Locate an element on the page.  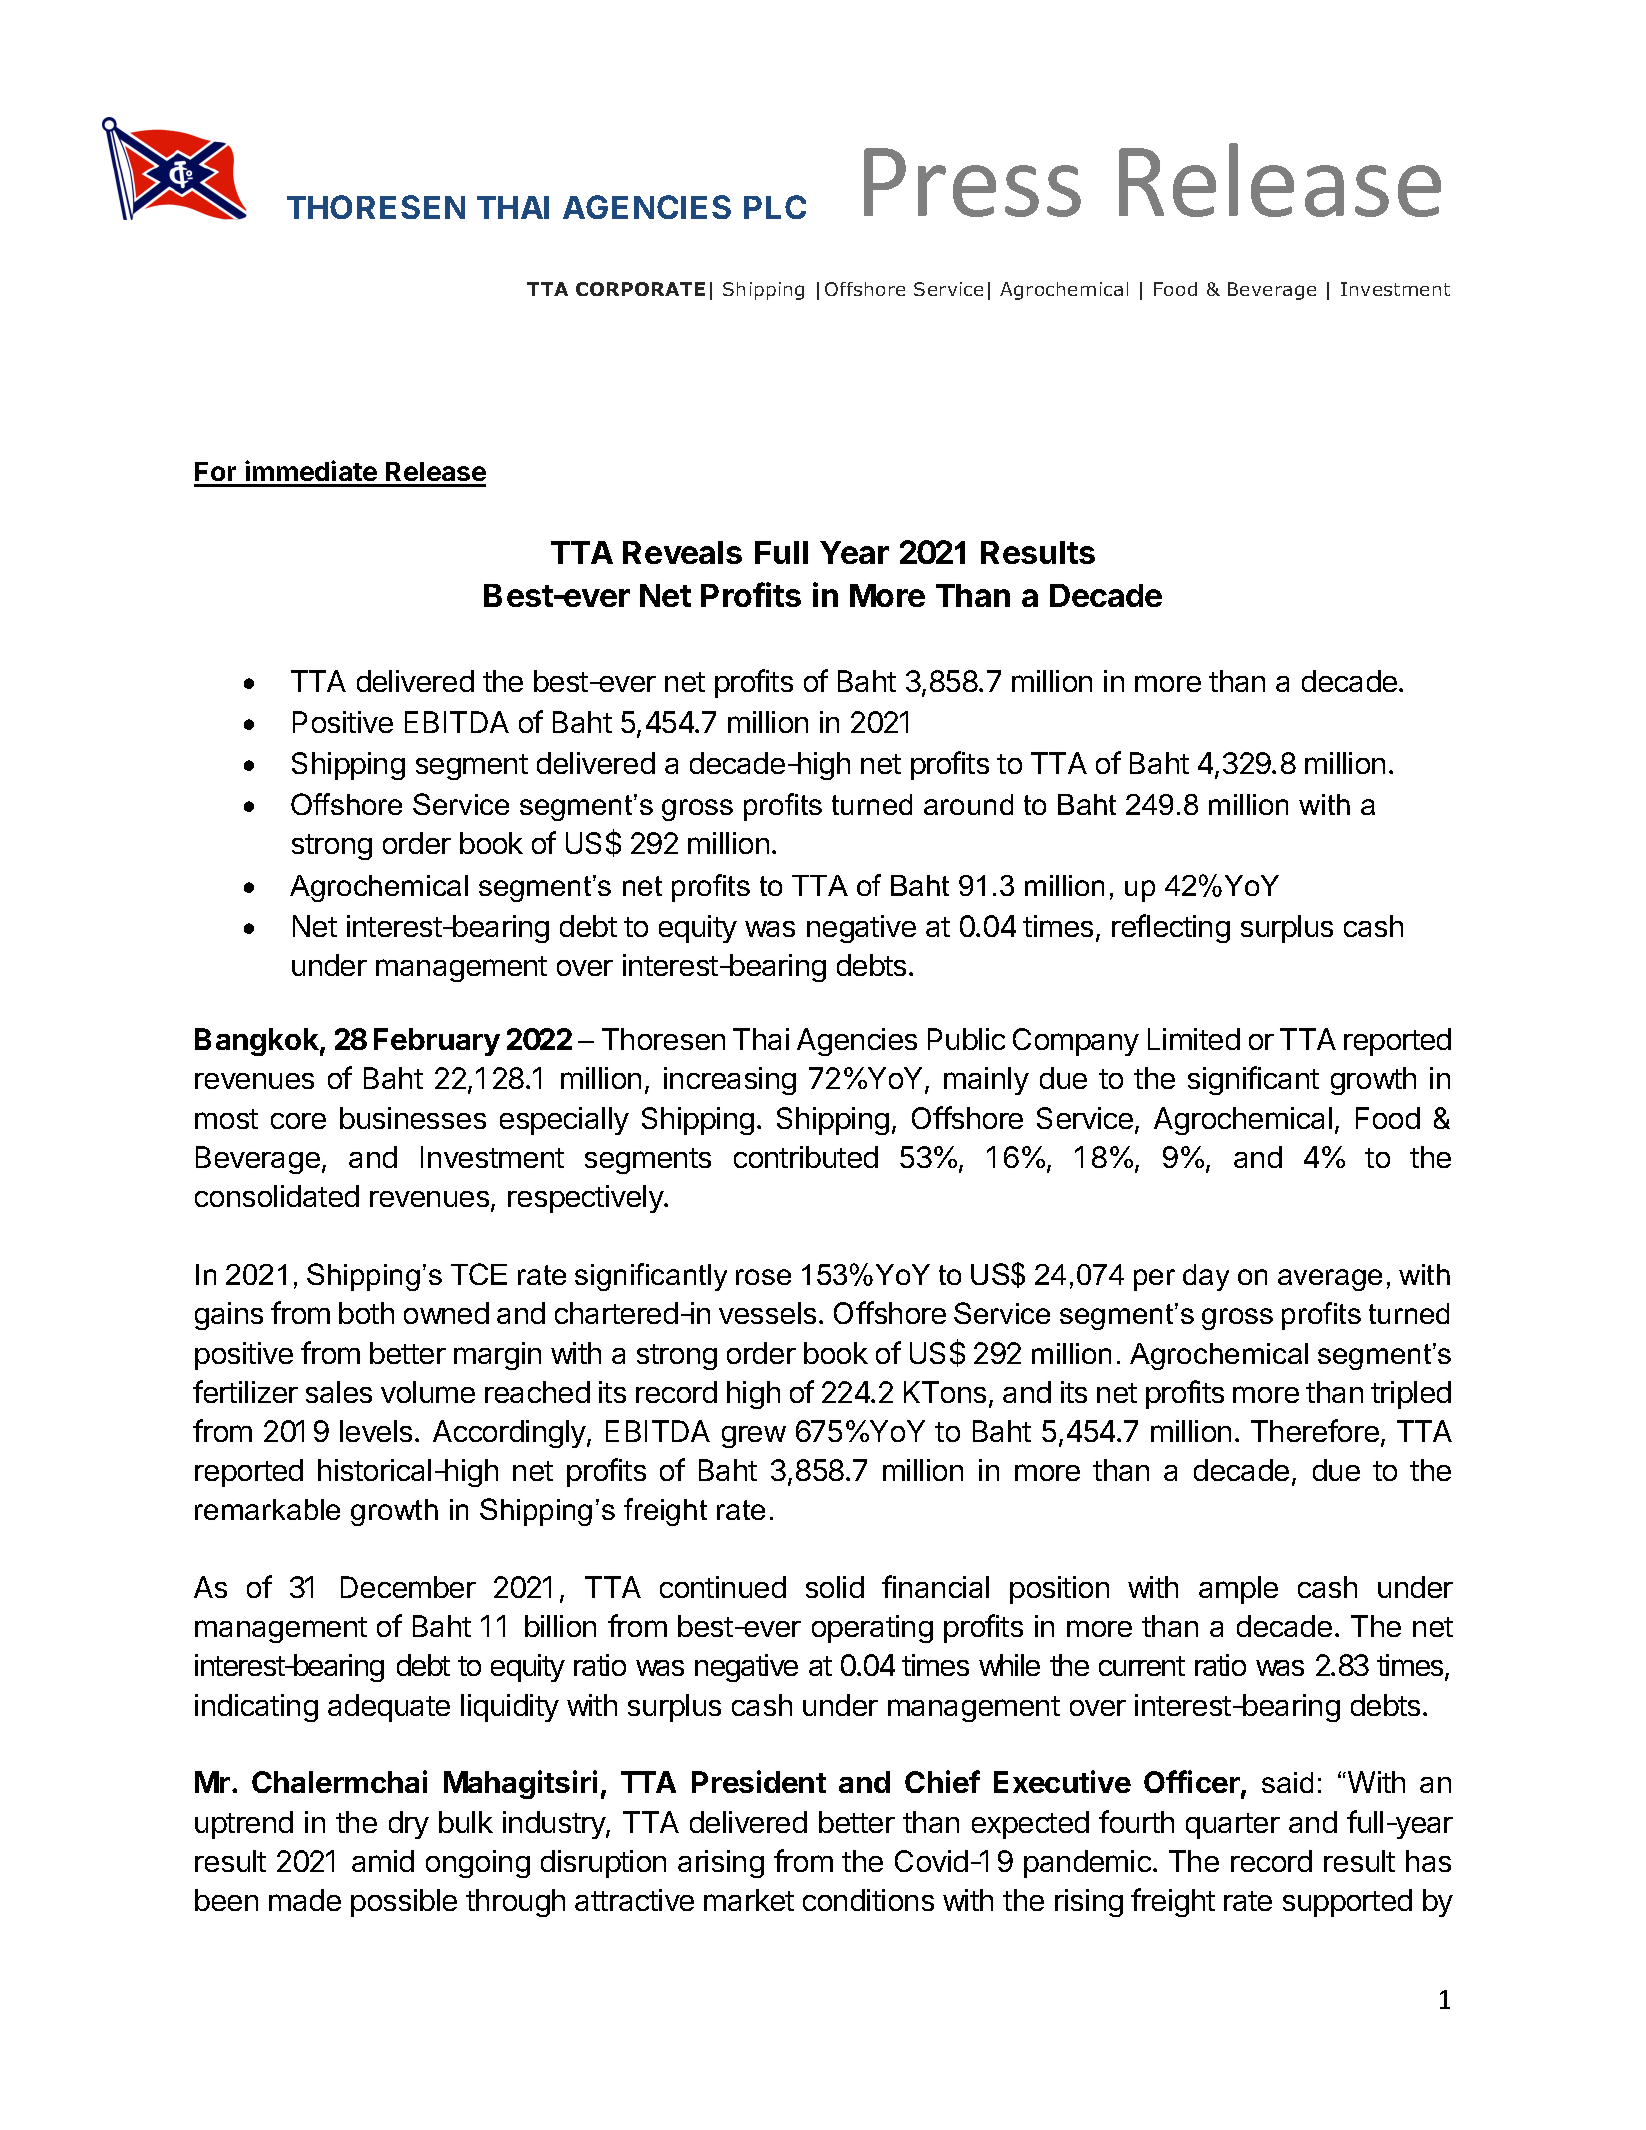
PLC is located at coordinates (775, 207).
